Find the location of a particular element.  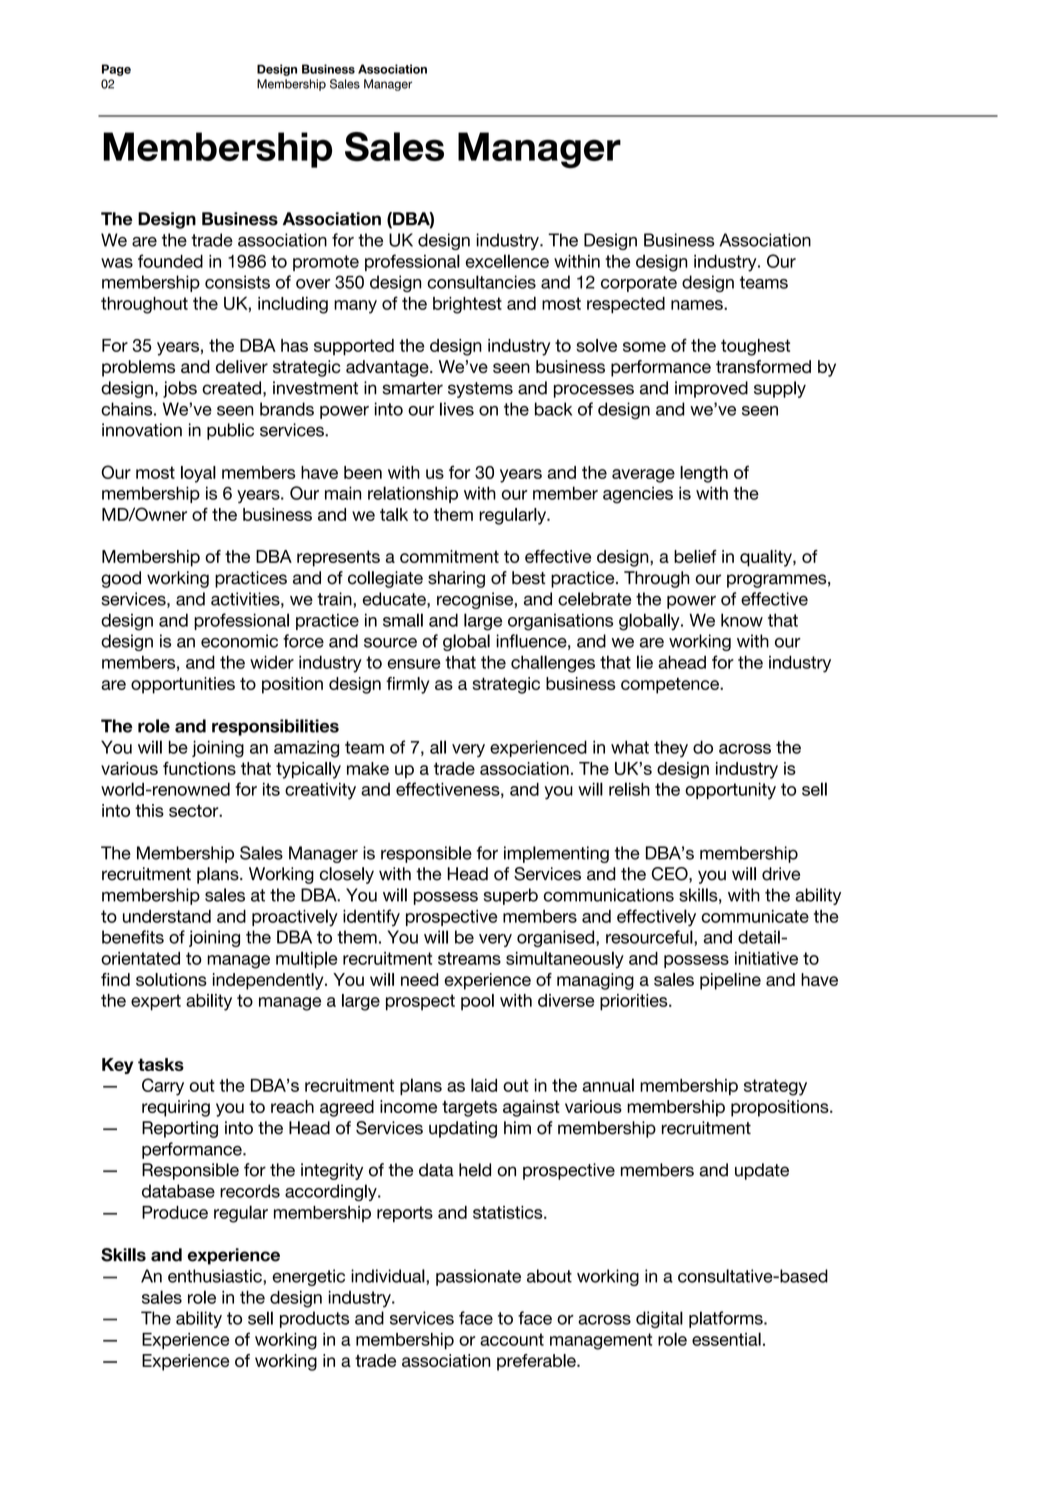

competence is located at coordinates (671, 685).
